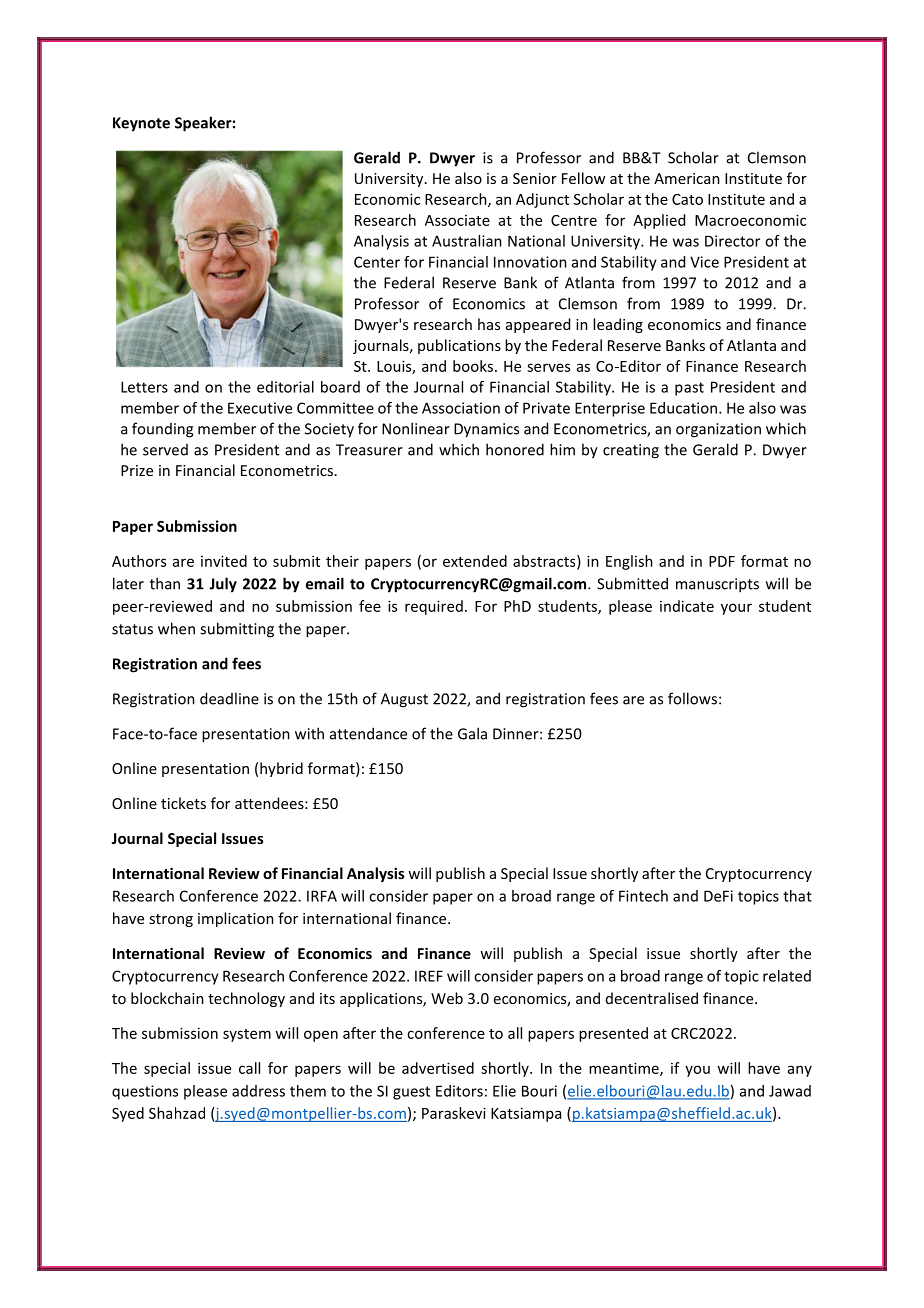 This page has width=924, height=1308. What do you see at coordinates (249, 1068) in the page?
I see `call` at bounding box center [249, 1068].
